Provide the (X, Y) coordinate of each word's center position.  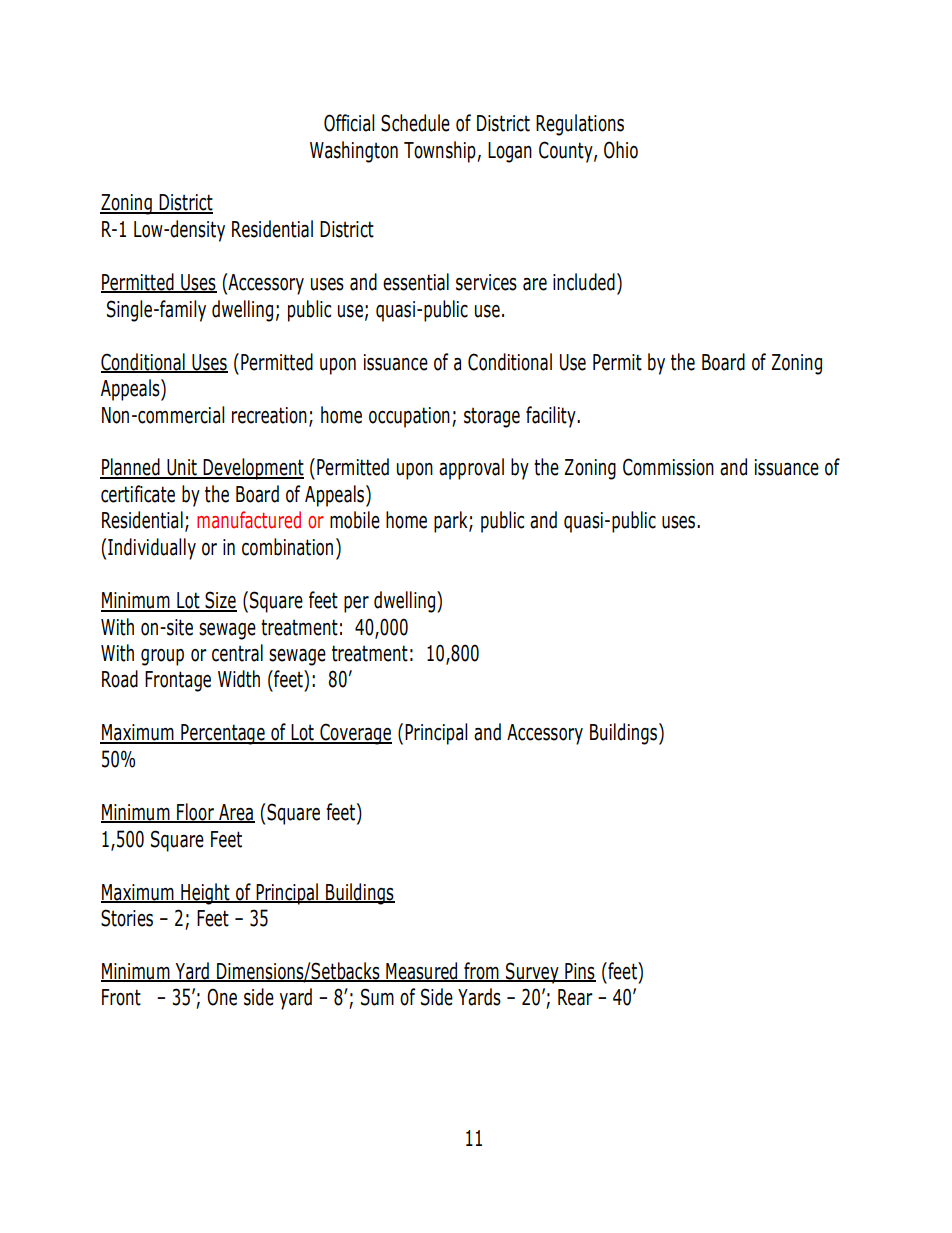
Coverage (355, 734)
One (222, 997)
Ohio (621, 150)
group (162, 657)
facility (552, 417)
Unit (182, 468)
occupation (409, 417)
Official (349, 123)
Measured (422, 972)
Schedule (415, 123)
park (452, 522)
